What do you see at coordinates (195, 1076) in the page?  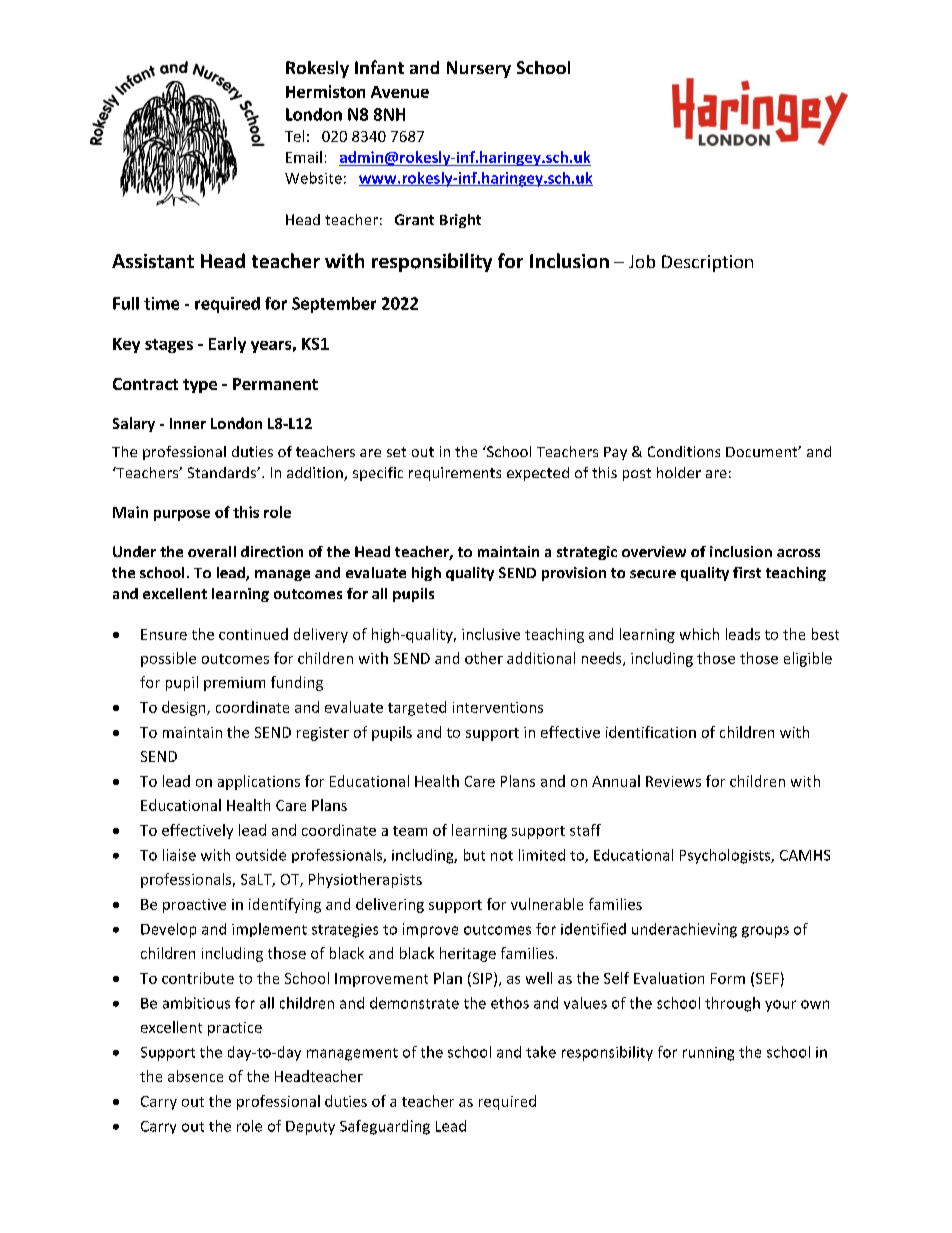 I see `absence` at bounding box center [195, 1076].
